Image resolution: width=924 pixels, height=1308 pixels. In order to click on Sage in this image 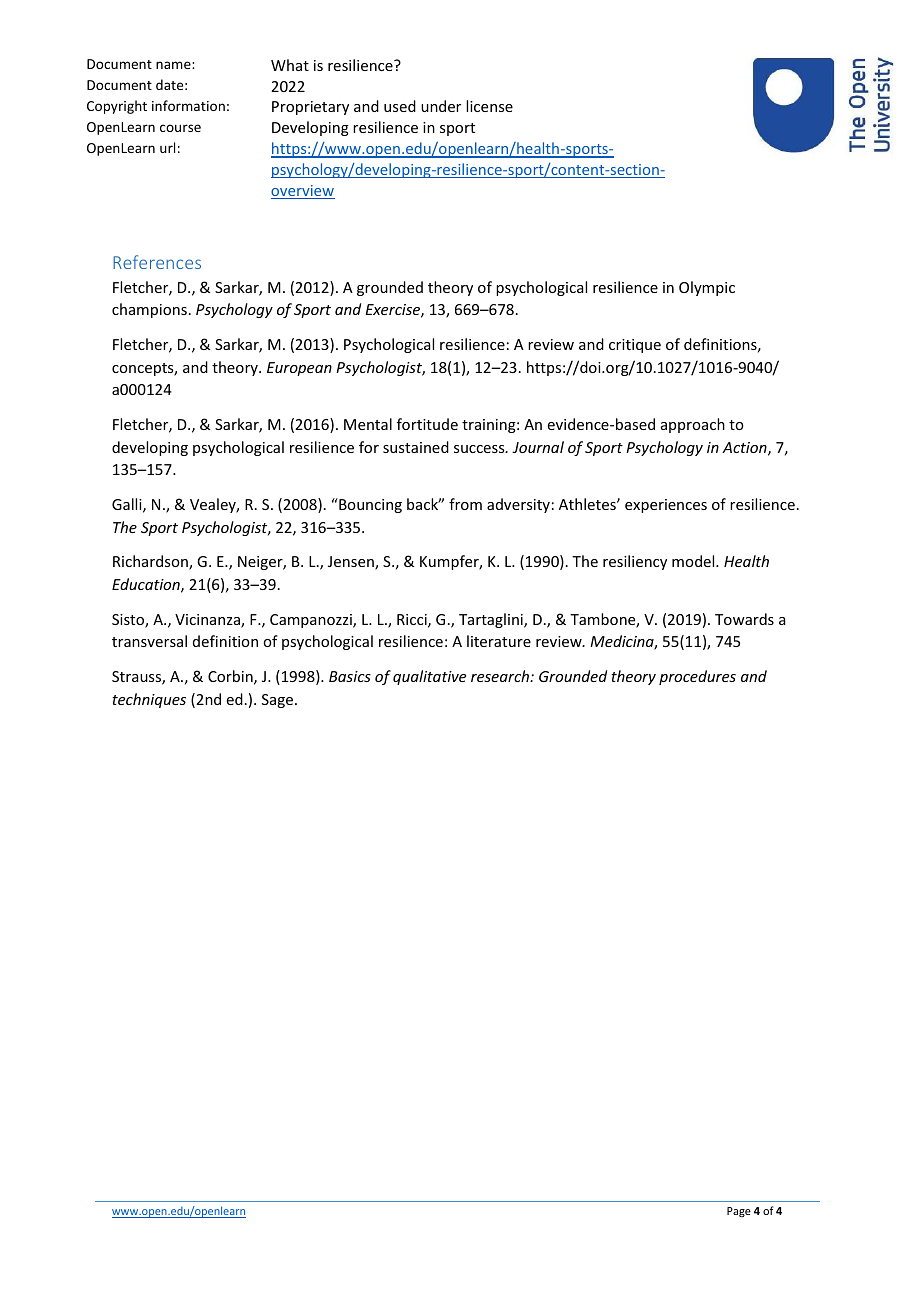, I will do `click(279, 701)`.
